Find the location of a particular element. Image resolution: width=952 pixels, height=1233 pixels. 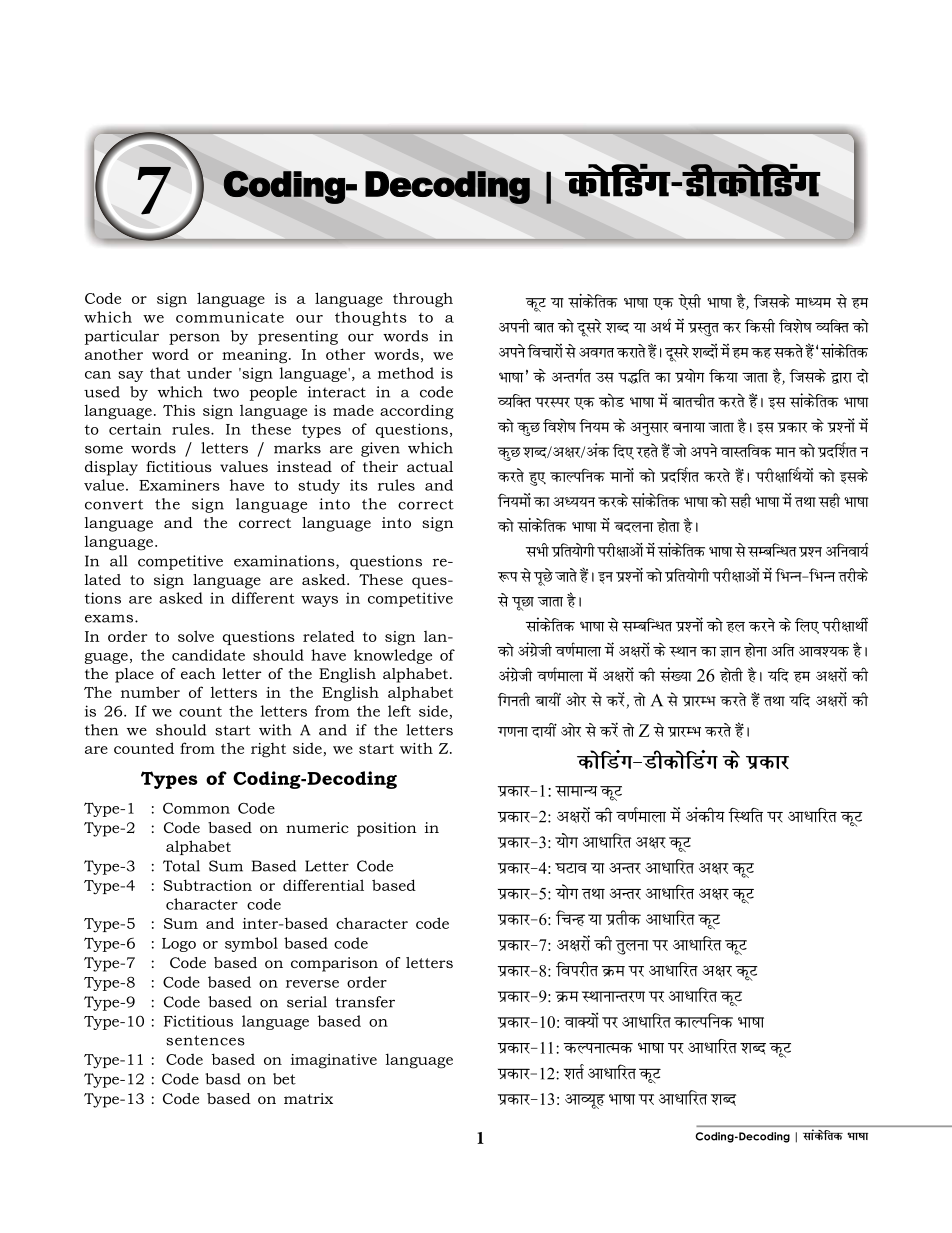

meaning is located at coordinates (256, 356).
